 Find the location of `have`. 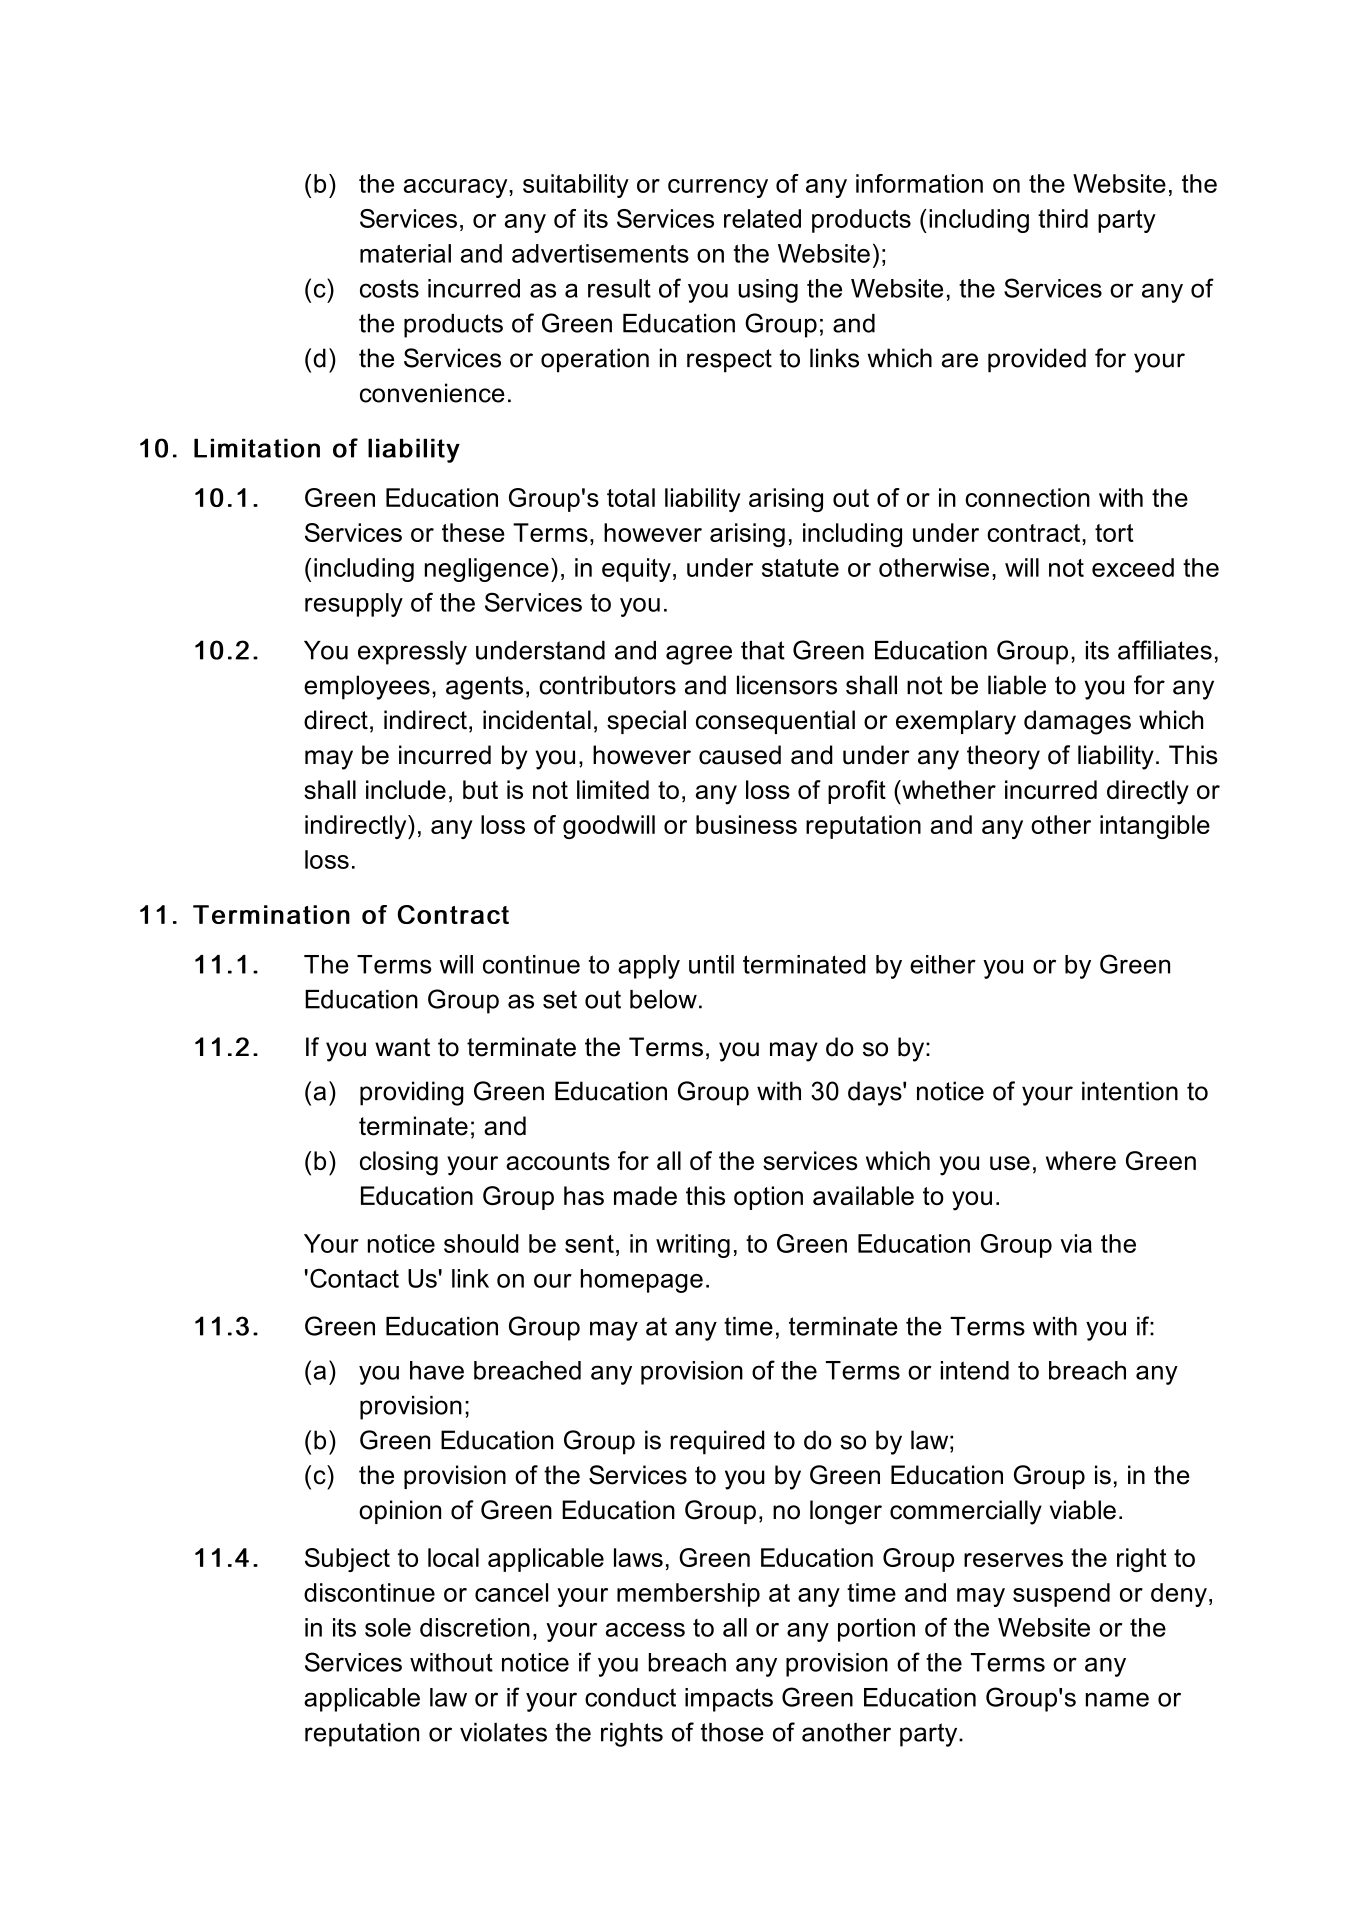

have is located at coordinates (437, 1370).
